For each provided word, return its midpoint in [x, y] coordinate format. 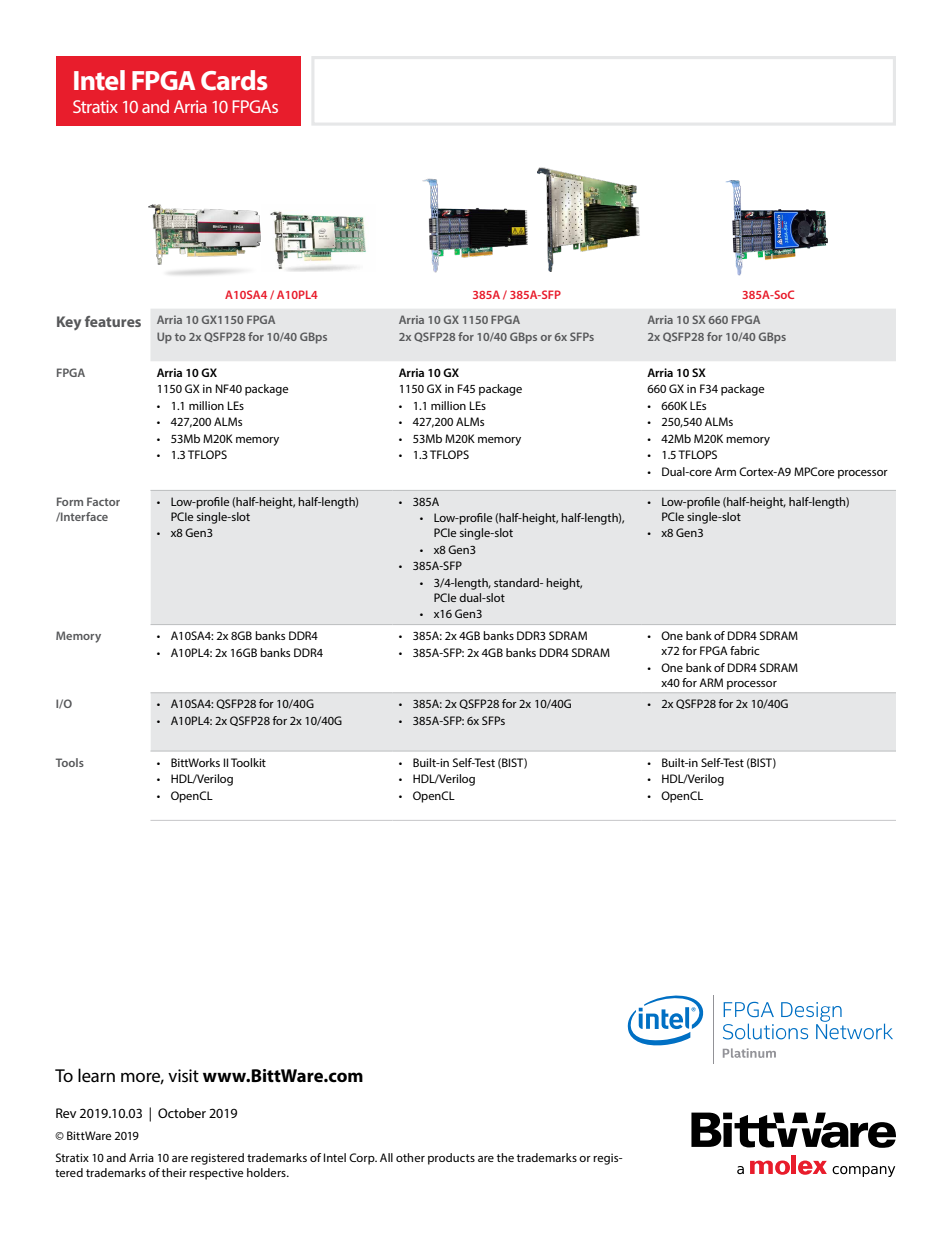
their [174, 1172]
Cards [234, 80]
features [113, 321]
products [451, 1159]
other [410, 1157]
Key [69, 323]
